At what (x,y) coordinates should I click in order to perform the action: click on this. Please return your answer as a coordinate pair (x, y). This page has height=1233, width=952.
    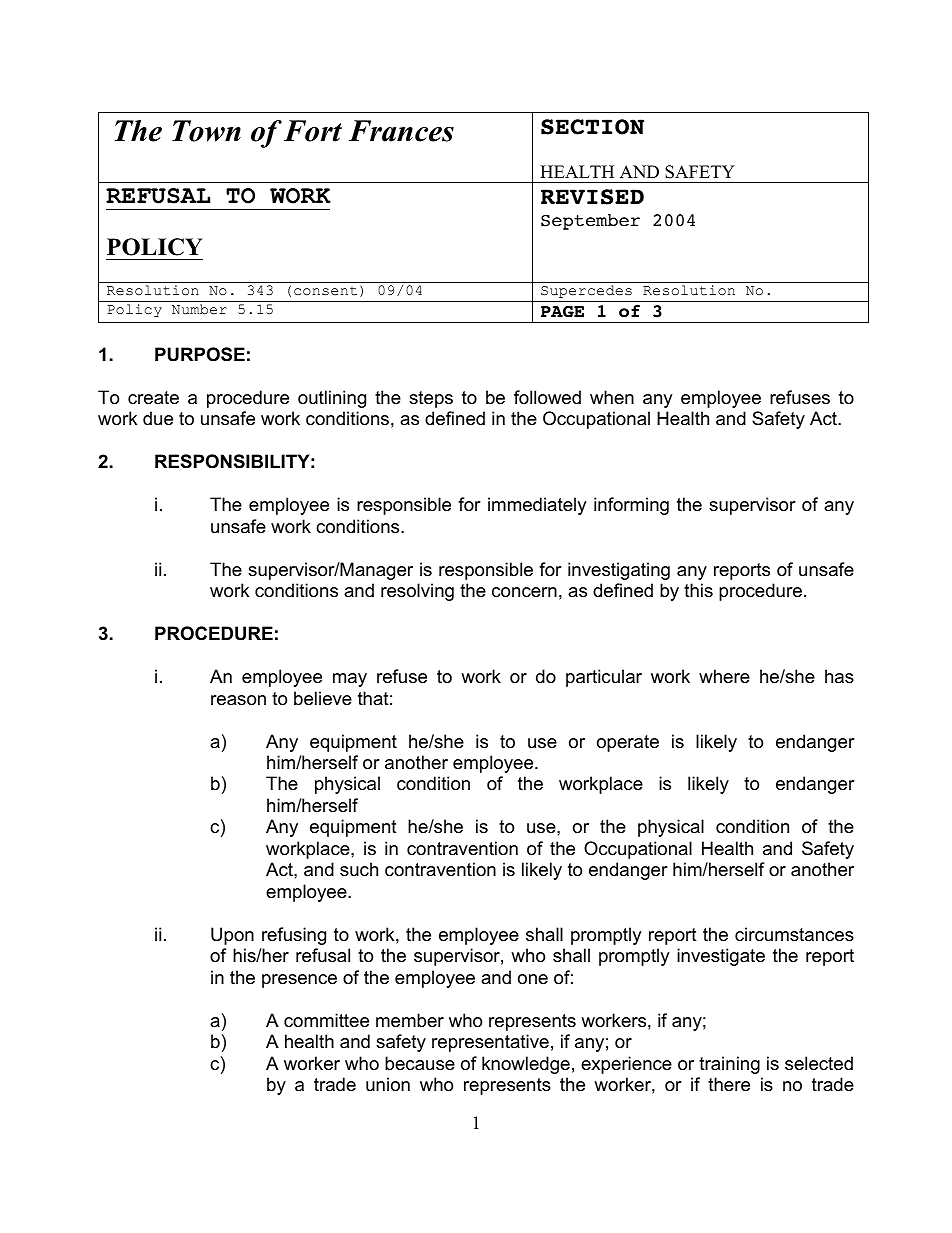
    Looking at the image, I should click on (698, 590).
